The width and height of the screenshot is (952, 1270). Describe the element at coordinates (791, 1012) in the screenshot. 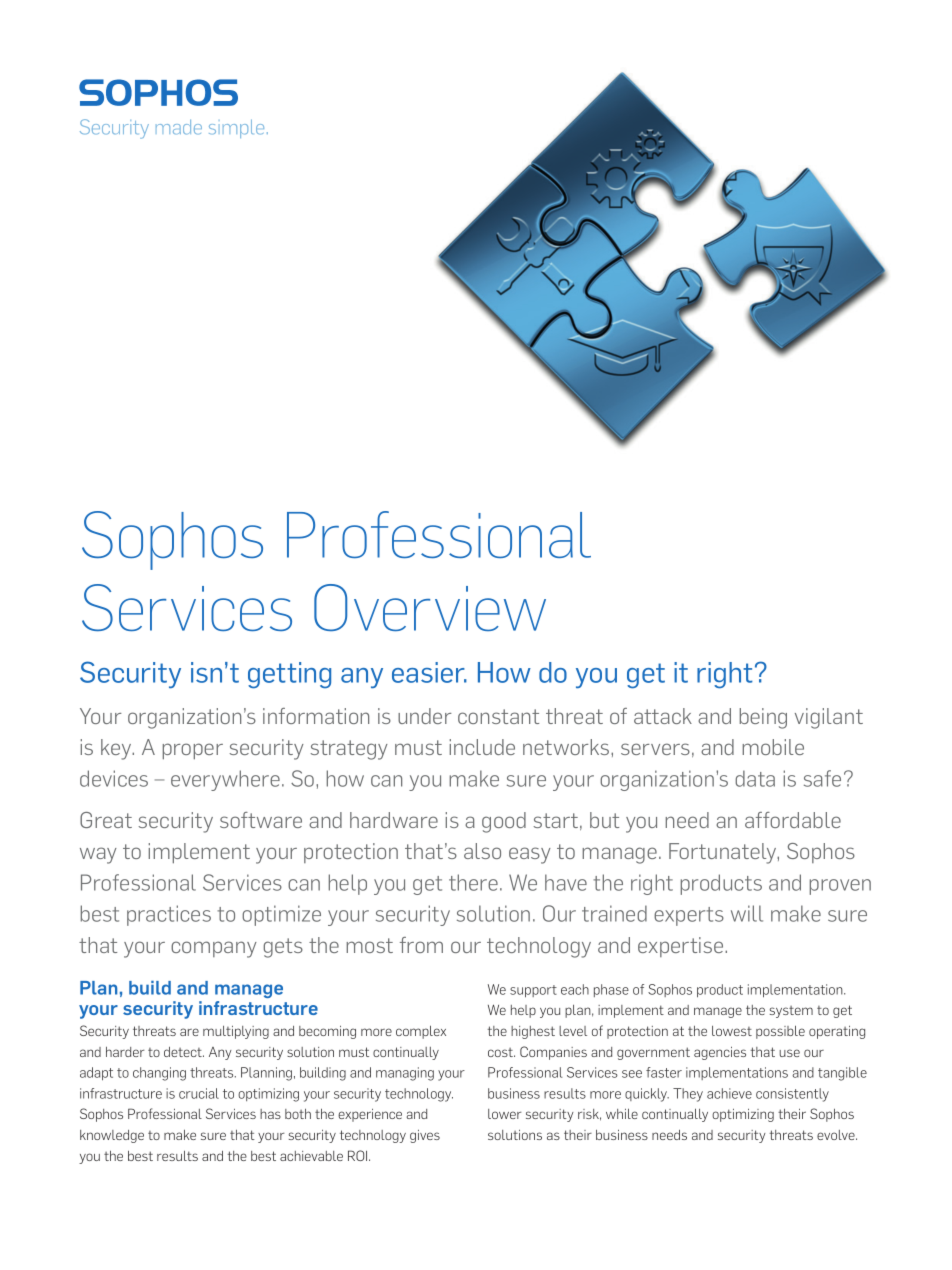

I see `system` at that location.
